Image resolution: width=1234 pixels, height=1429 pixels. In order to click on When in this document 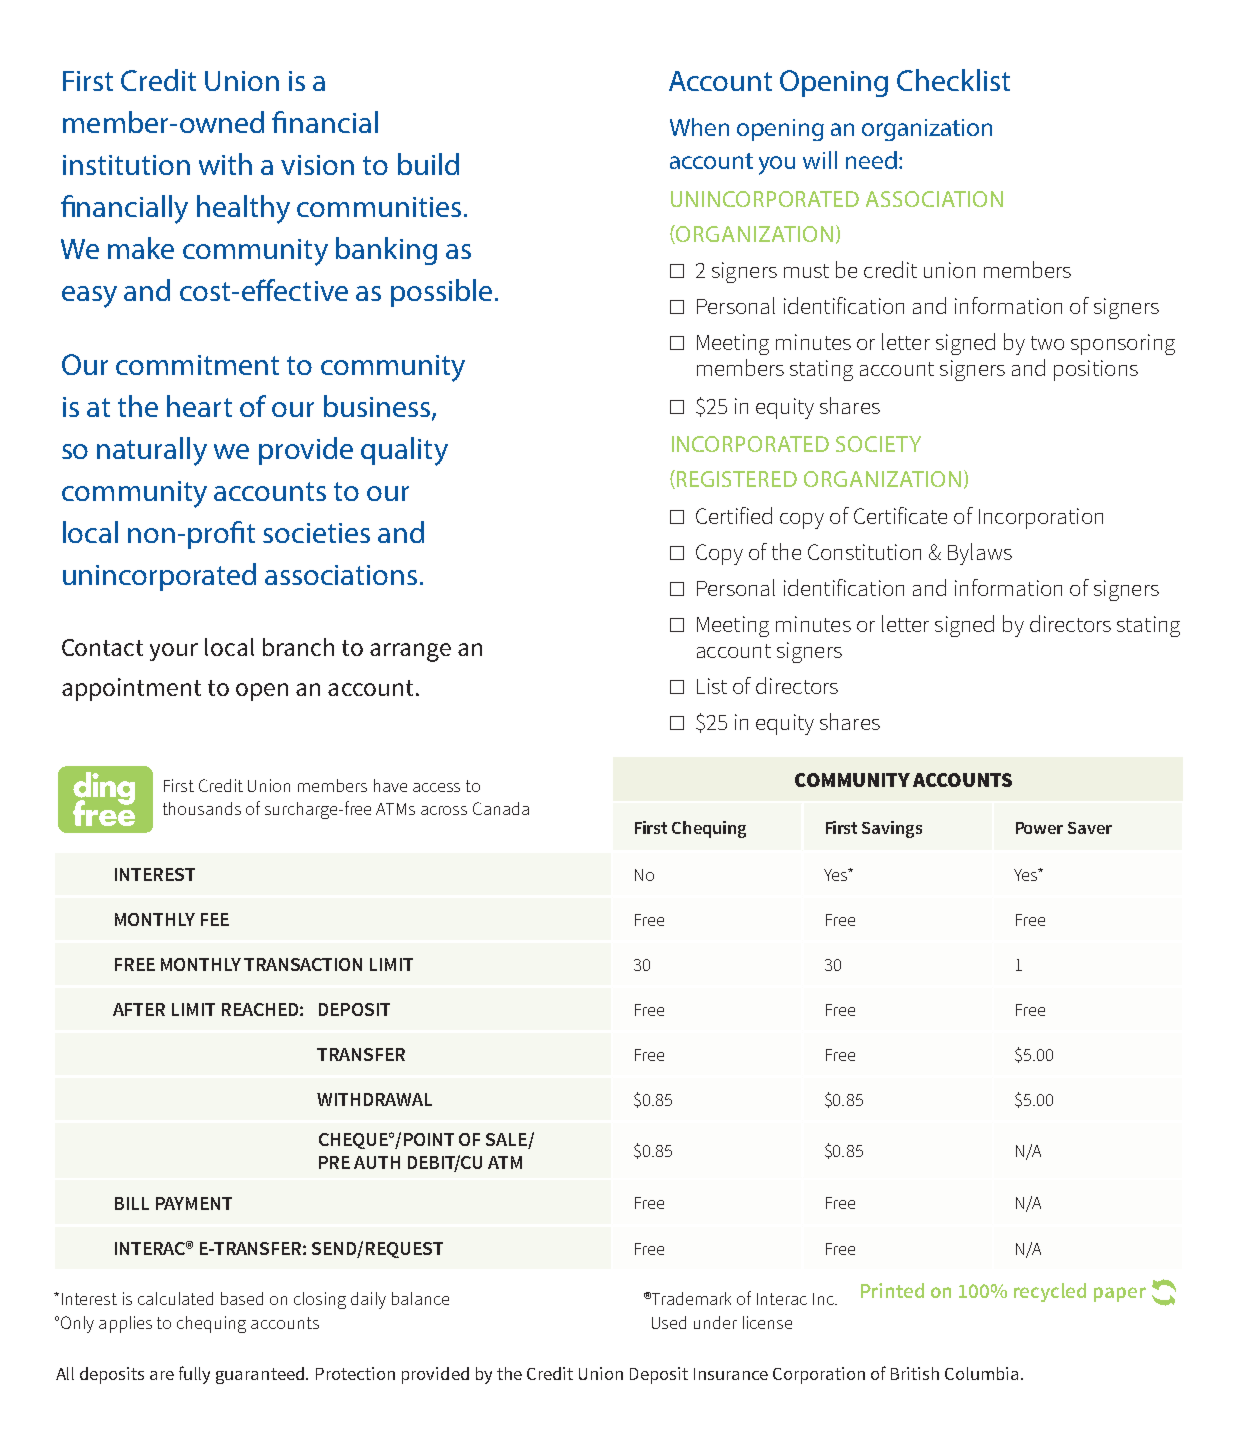, I will do `click(699, 127)`.
